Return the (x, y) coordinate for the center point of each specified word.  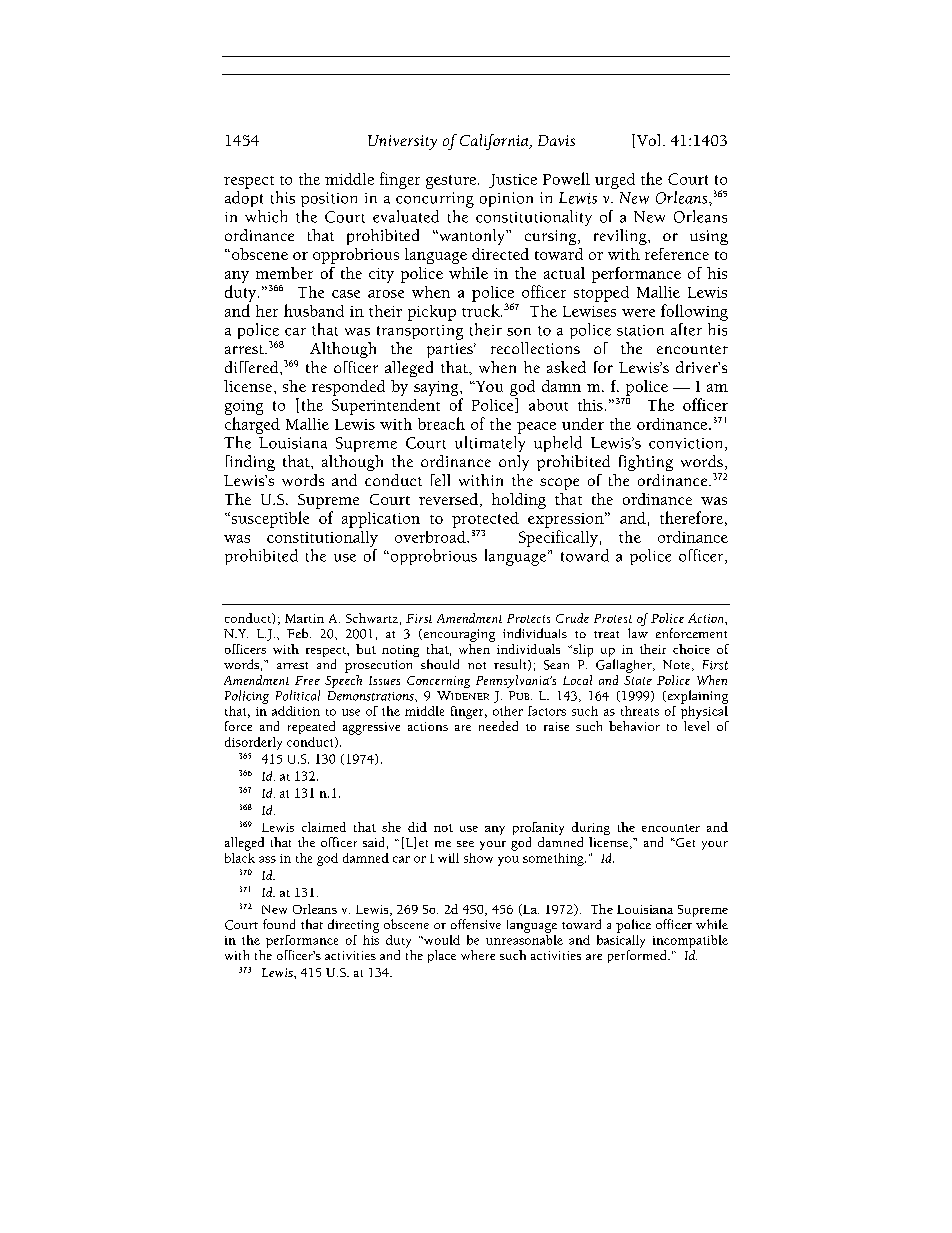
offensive (476, 924)
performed (638, 956)
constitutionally (322, 539)
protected (485, 520)
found (279, 924)
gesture (452, 182)
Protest (613, 618)
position (329, 199)
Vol (649, 141)
